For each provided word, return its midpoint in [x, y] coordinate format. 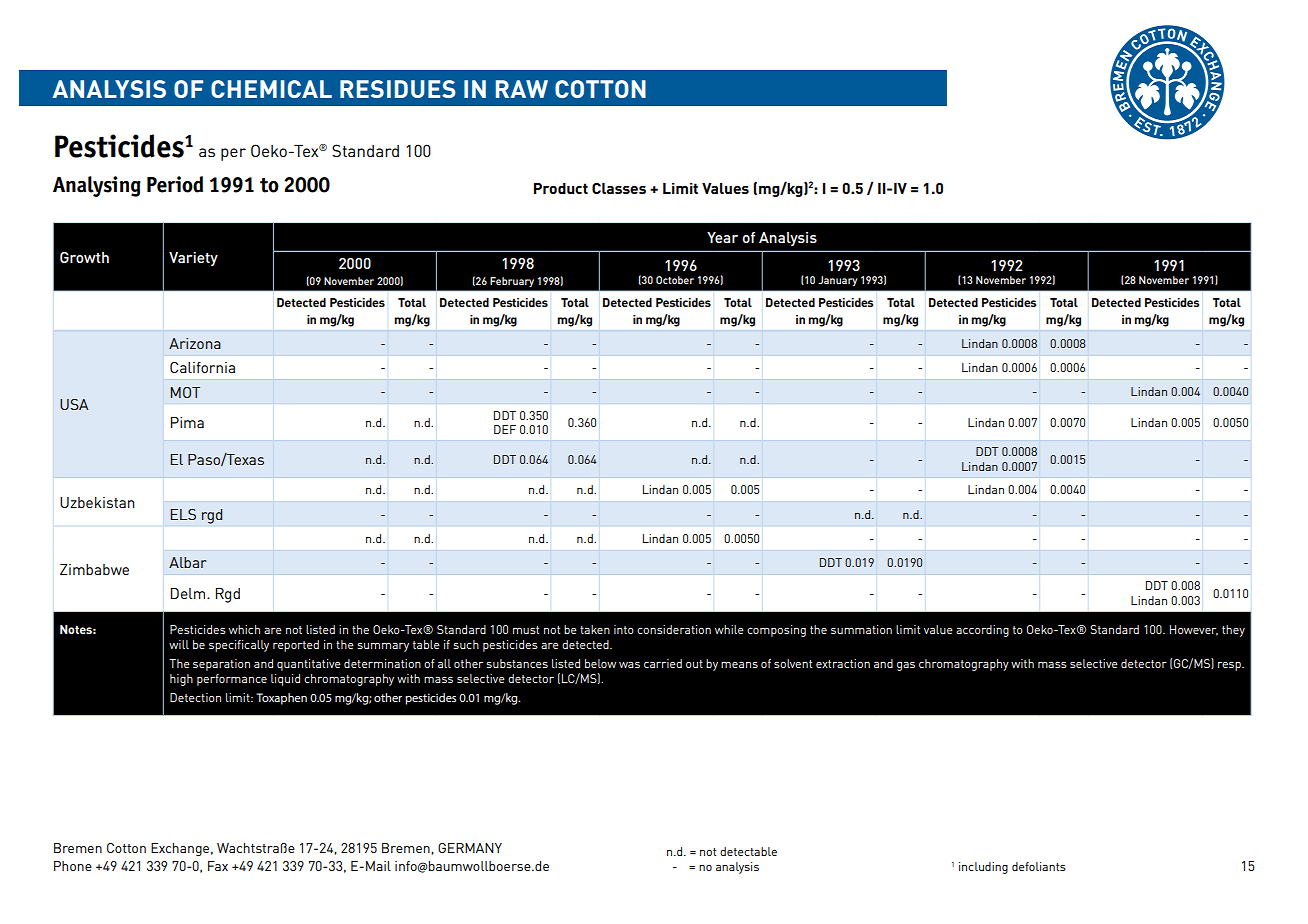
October [675, 280]
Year [722, 237]
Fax [218, 866]
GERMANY [470, 848]
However [1194, 630]
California [202, 367]
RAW [522, 89]
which [244, 629]
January [837, 281]
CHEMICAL [271, 89]
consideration [674, 629]
